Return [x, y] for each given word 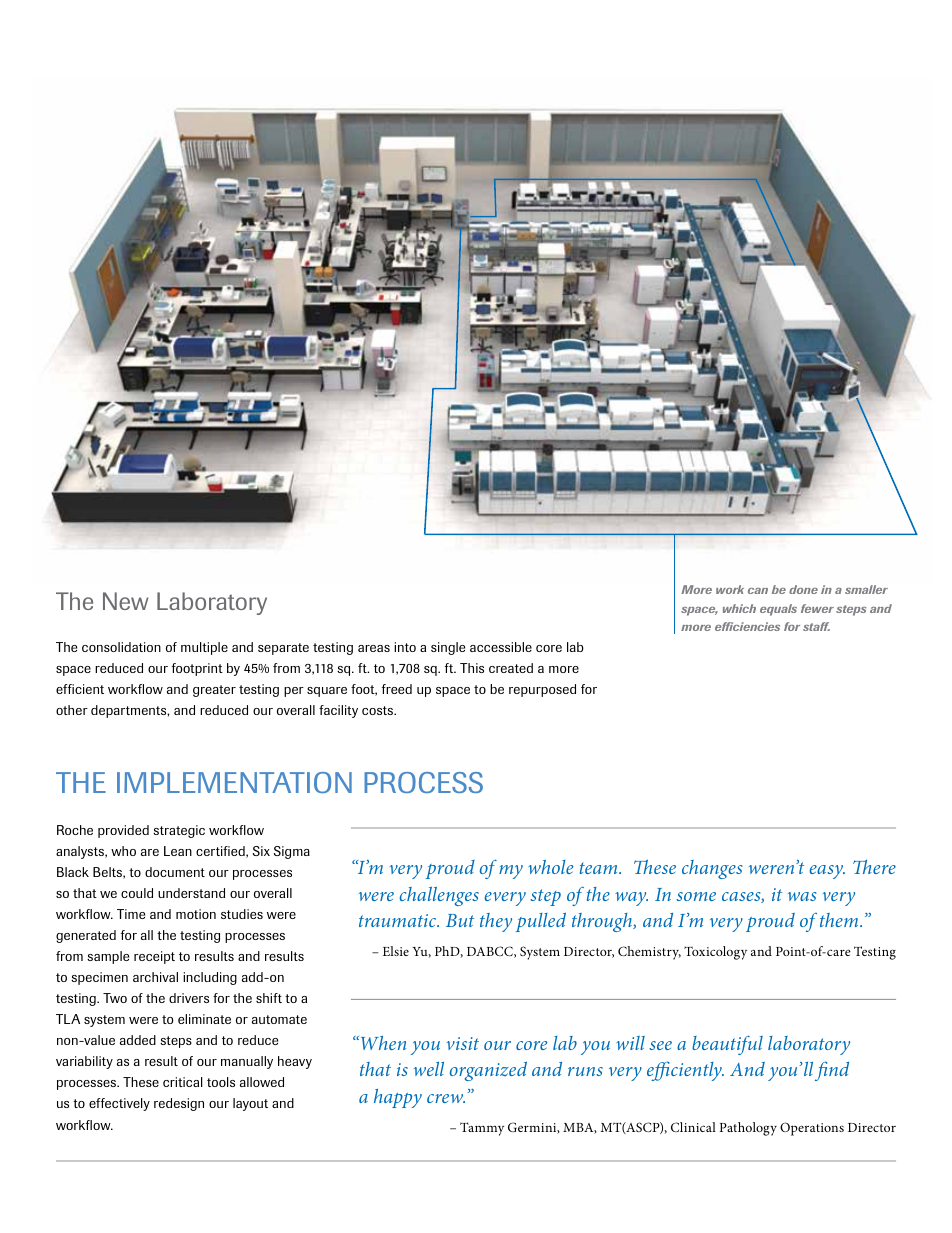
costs [379, 710]
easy [827, 872]
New [126, 601]
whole [550, 867]
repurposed [542, 690]
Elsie [396, 951]
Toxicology [715, 953]
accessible [501, 647]
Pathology [748, 1129]
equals [778, 610]
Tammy [482, 1129]
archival [155, 977]
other [72, 710]
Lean [178, 851]
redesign [179, 1104]
